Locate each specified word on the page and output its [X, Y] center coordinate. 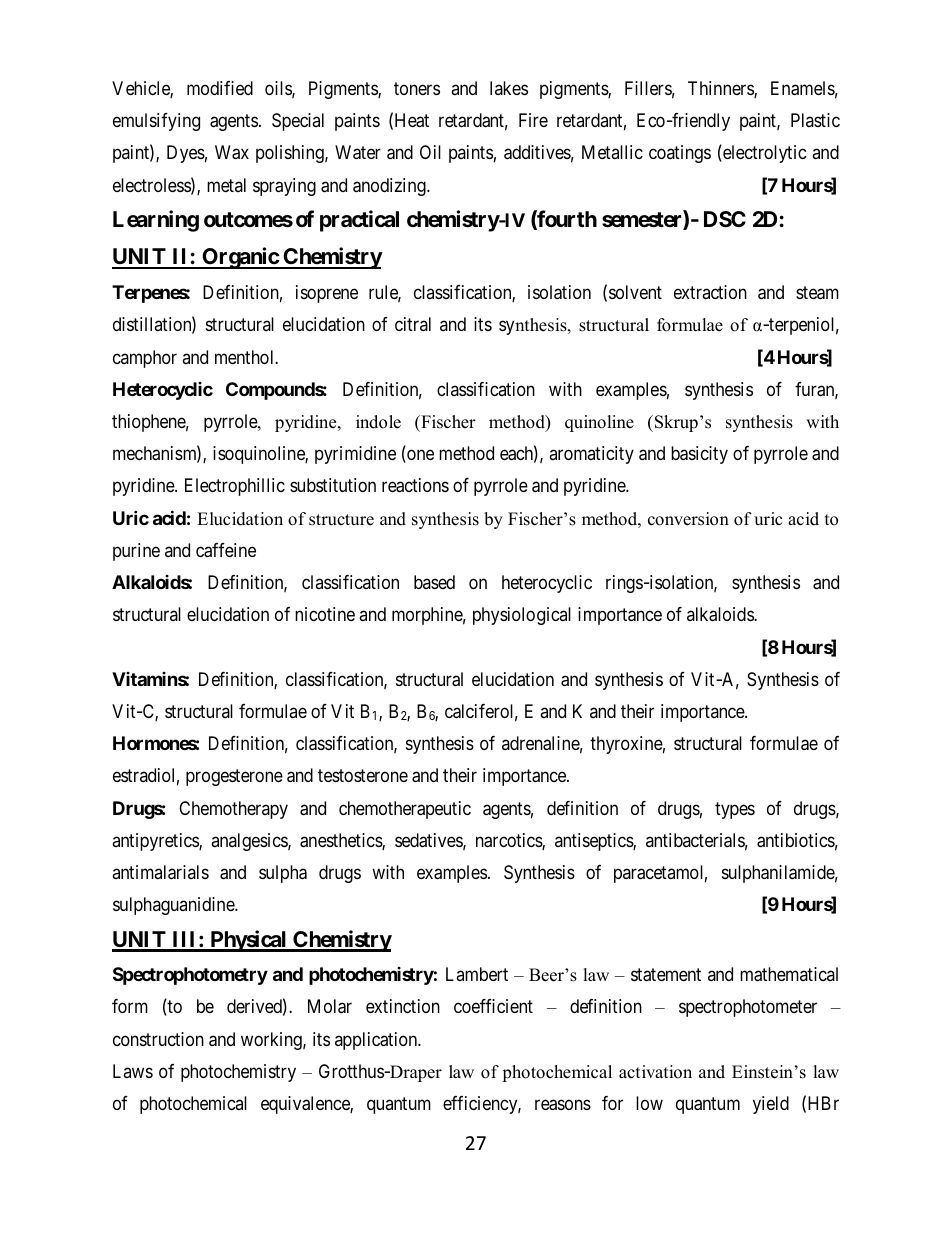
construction [158, 1039]
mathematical [789, 974]
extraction [710, 292]
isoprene [327, 294]
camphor [145, 359]
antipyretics [156, 842]
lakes [509, 88]
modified [220, 88]
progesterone [234, 778]
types [735, 810]
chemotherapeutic [405, 810]
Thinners [721, 89]
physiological [522, 616]
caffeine [226, 550]
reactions [415, 485]
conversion [688, 519]
